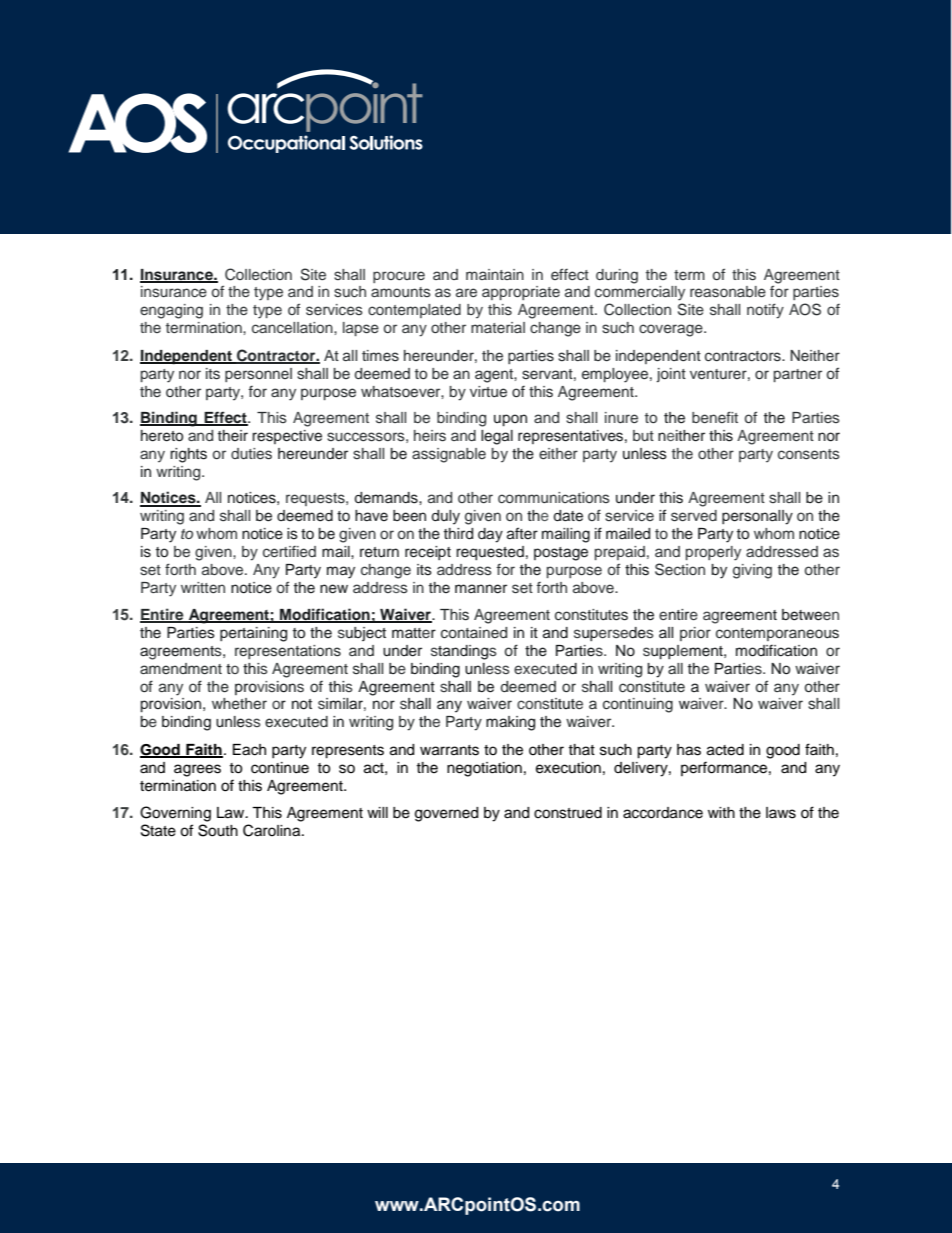 This screenshot has height=1233, width=952. I want to click on prior, so click(695, 634).
